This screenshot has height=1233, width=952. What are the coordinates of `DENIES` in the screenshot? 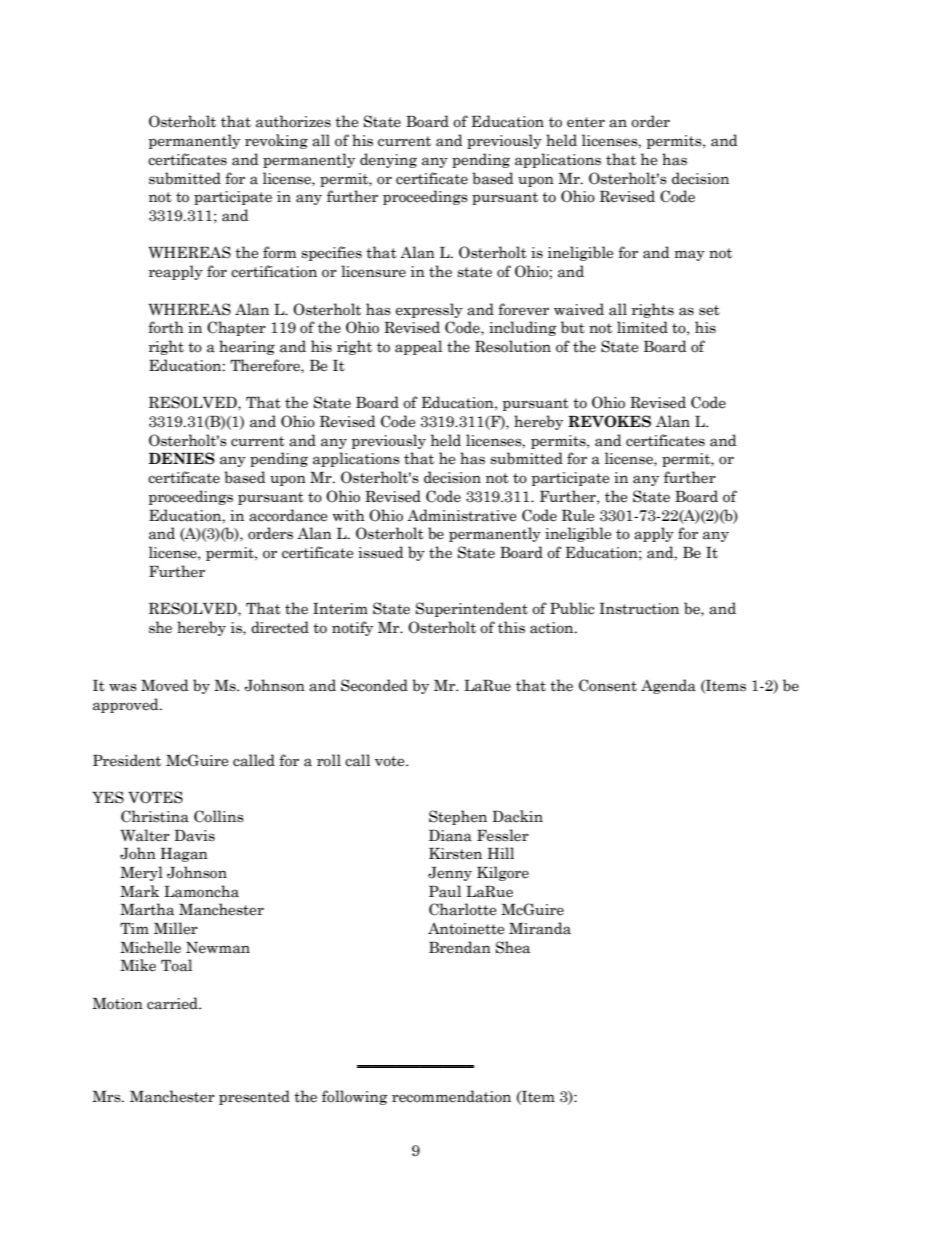 It's located at (182, 458).
